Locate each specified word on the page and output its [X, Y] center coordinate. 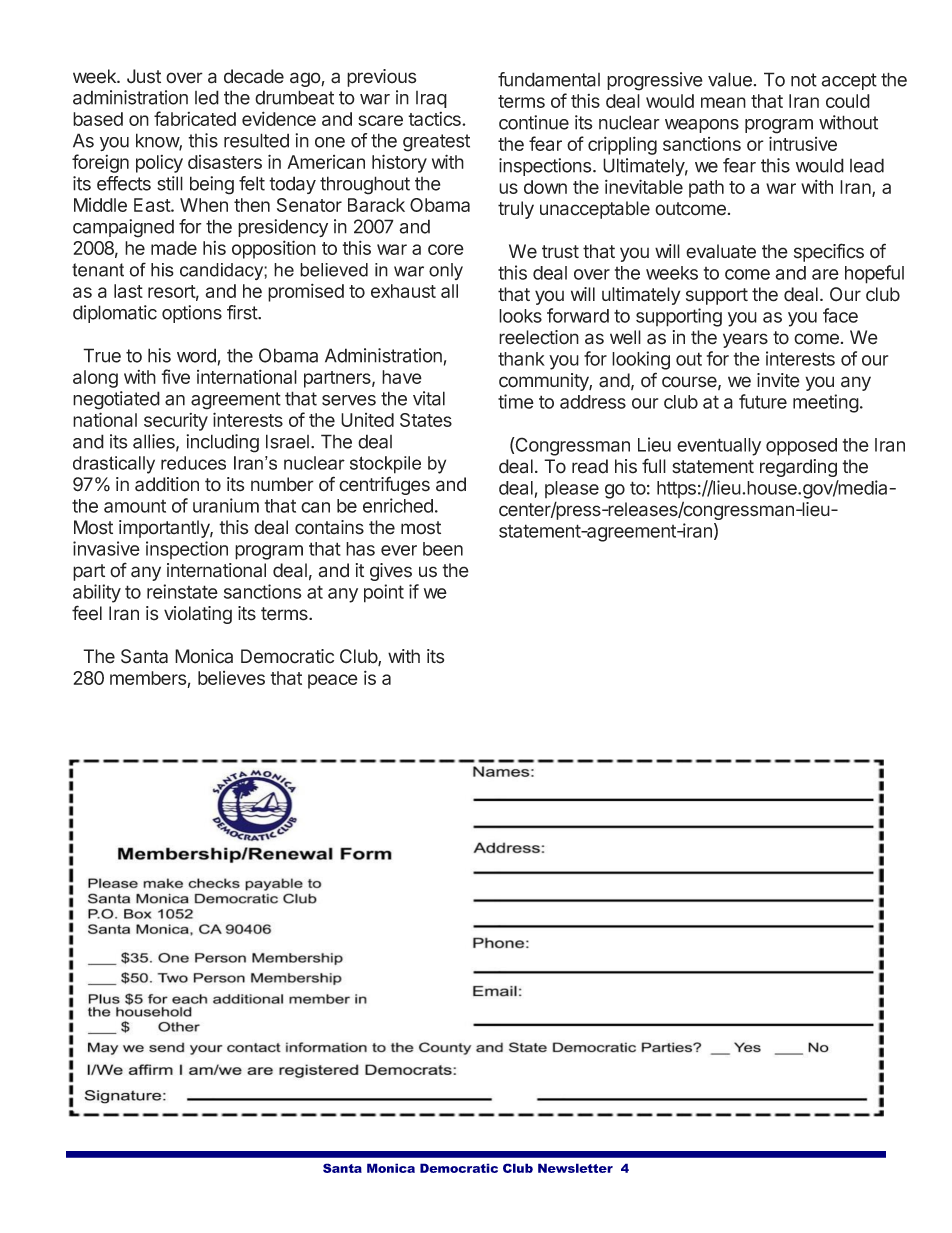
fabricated [195, 118]
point [384, 593]
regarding [798, 468]
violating [198, 615]
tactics [435, 119]
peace [333, 681]
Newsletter [575, 1168]
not [804, 80]
